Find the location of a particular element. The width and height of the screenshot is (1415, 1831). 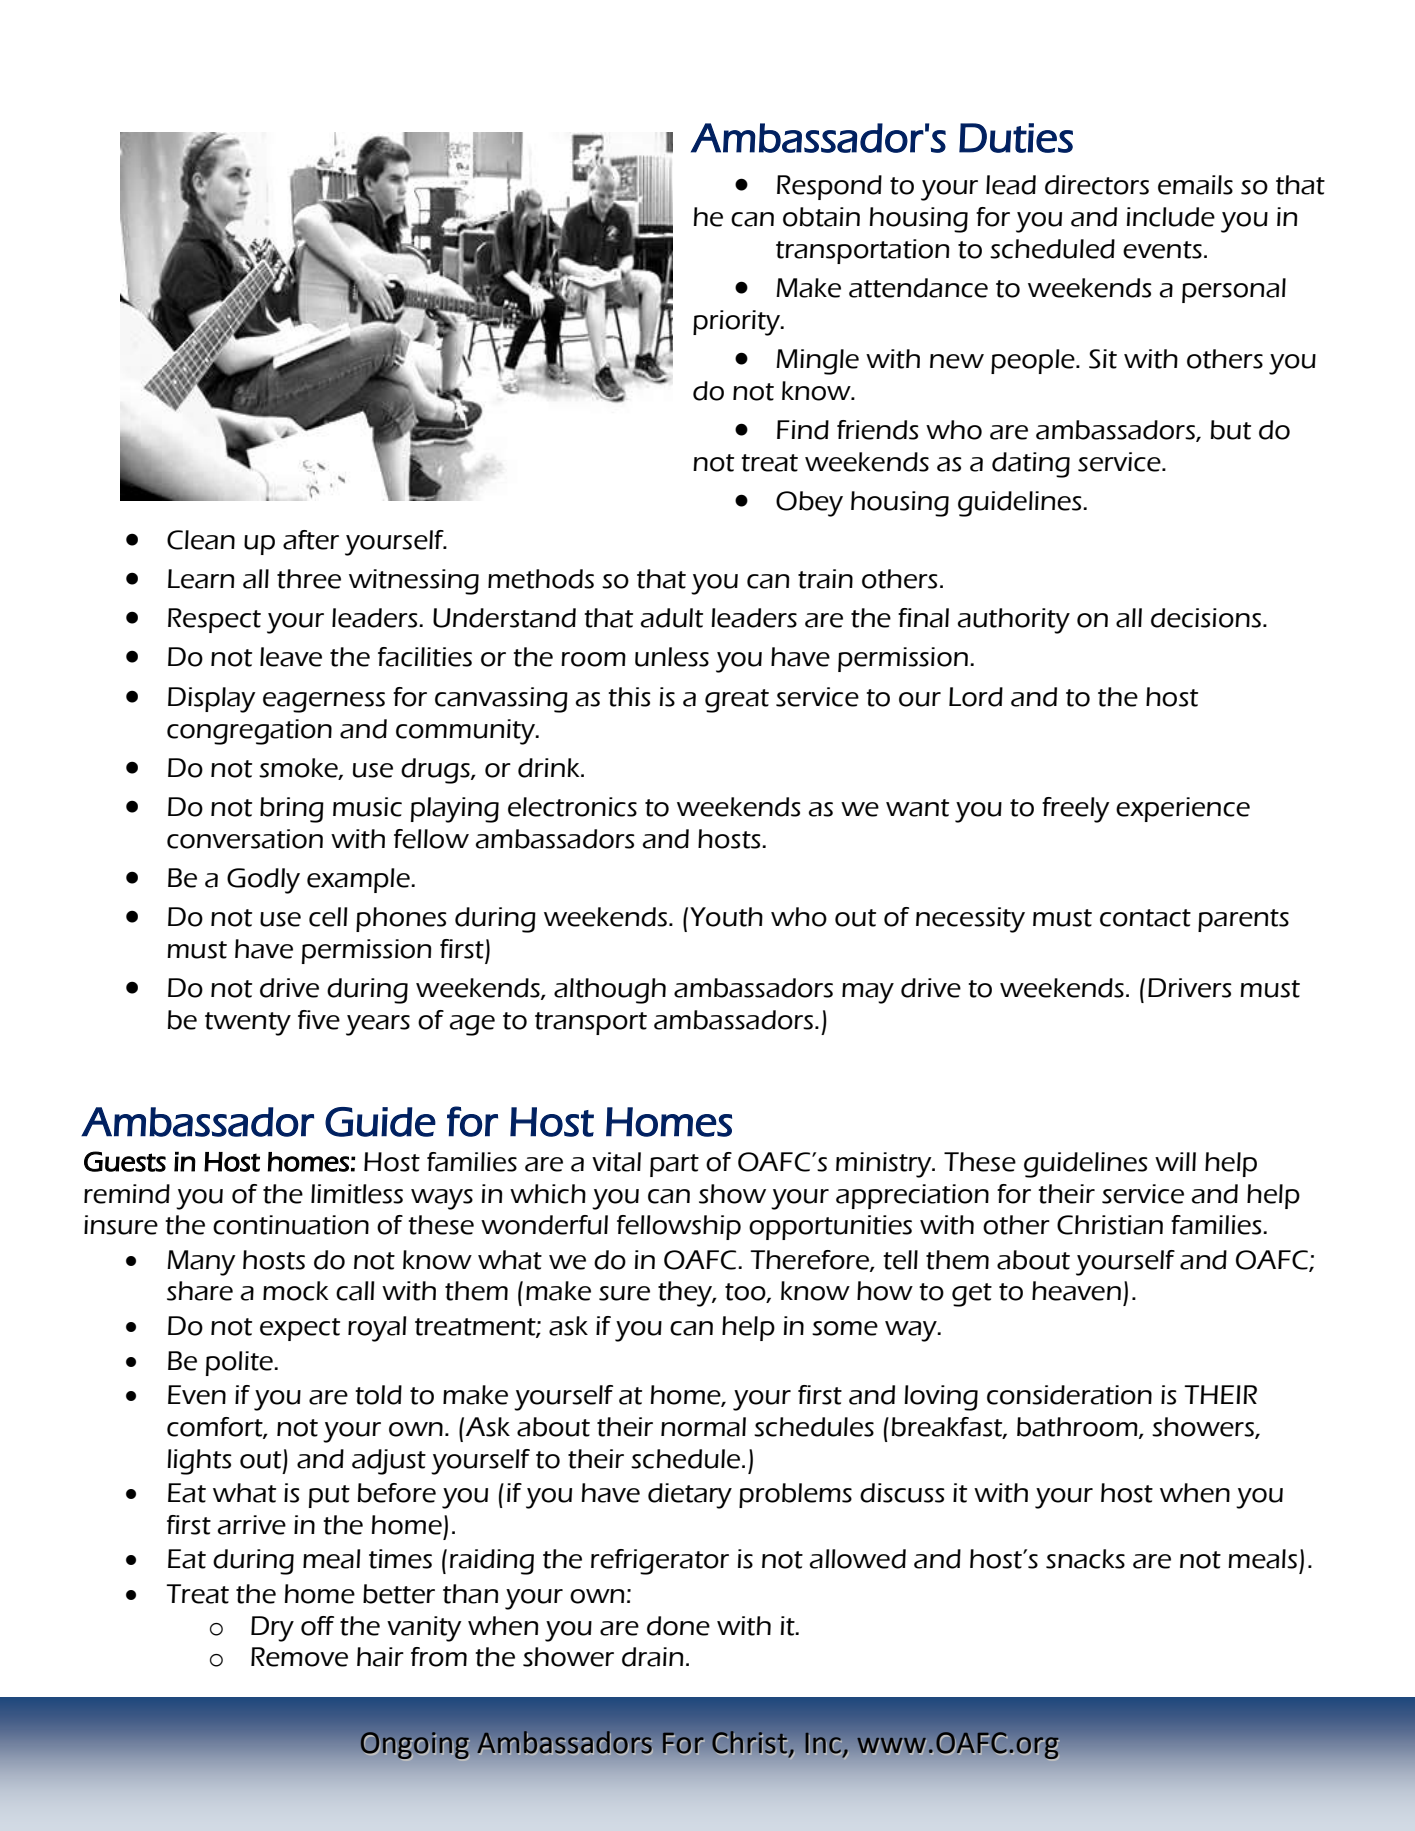

after is located at coordinates (311, 540).
